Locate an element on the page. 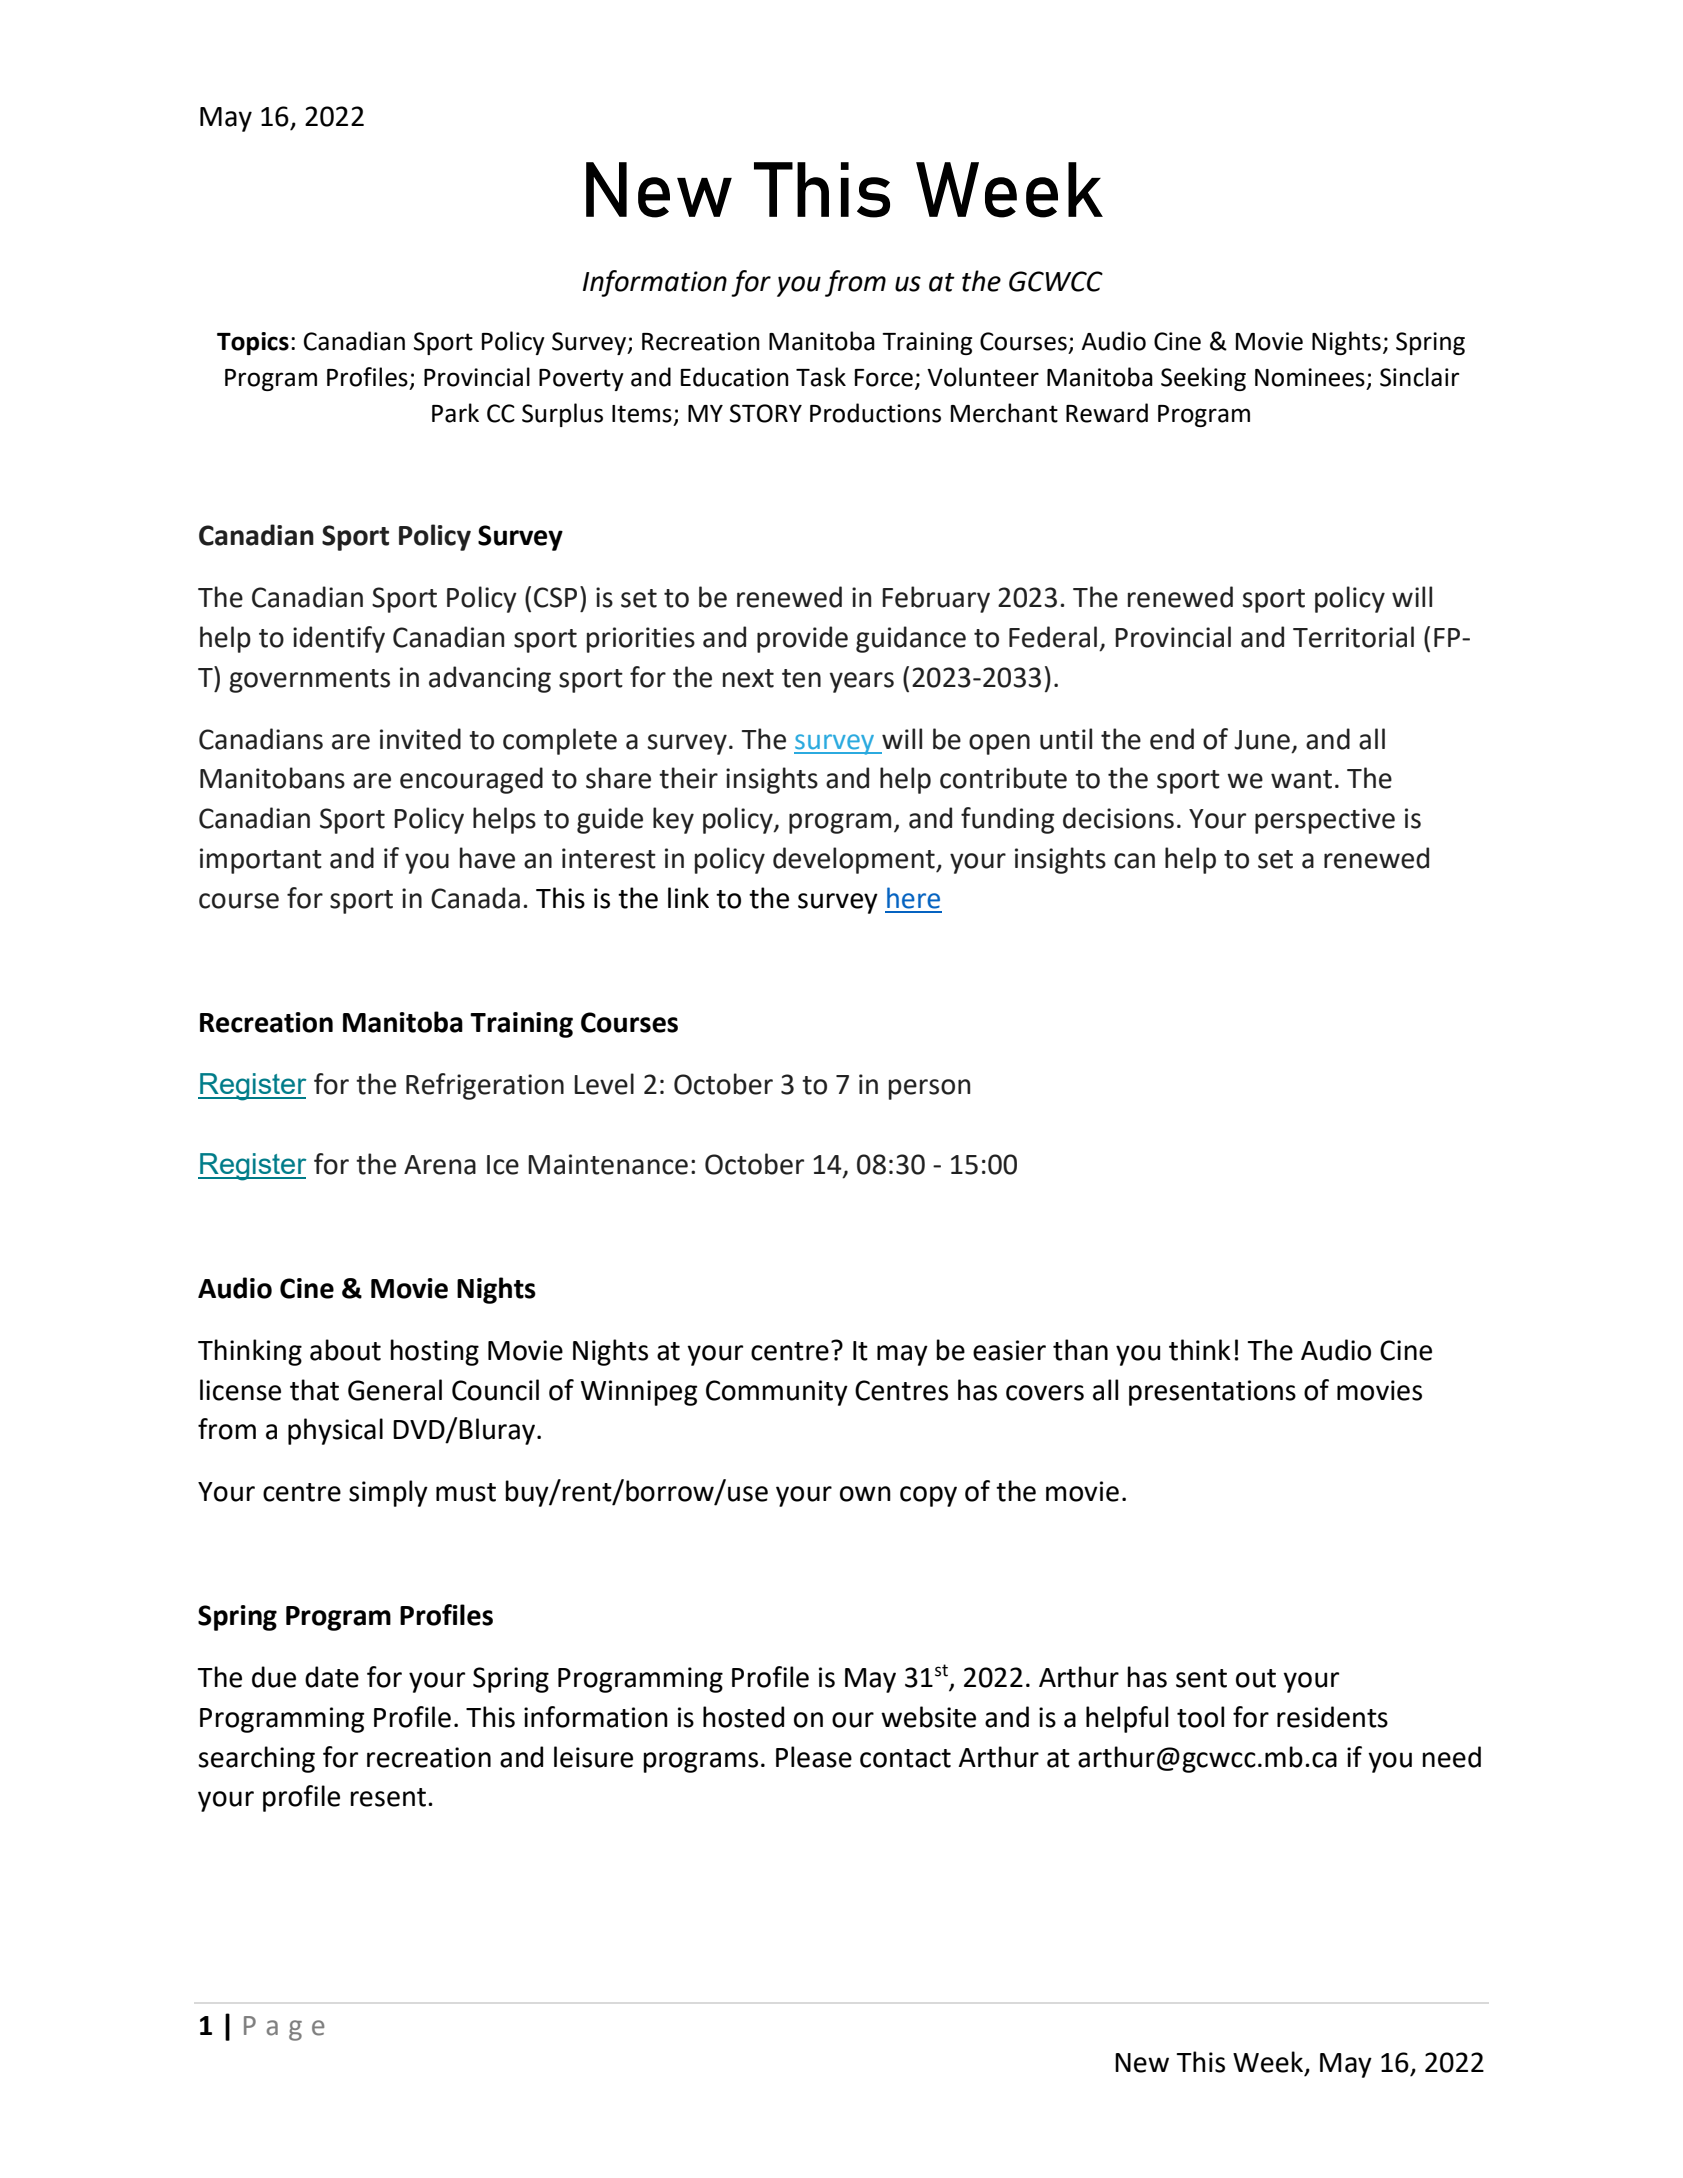 The height and width of the page is (2178, 1683). person is located at coordinates (929, 1089).
